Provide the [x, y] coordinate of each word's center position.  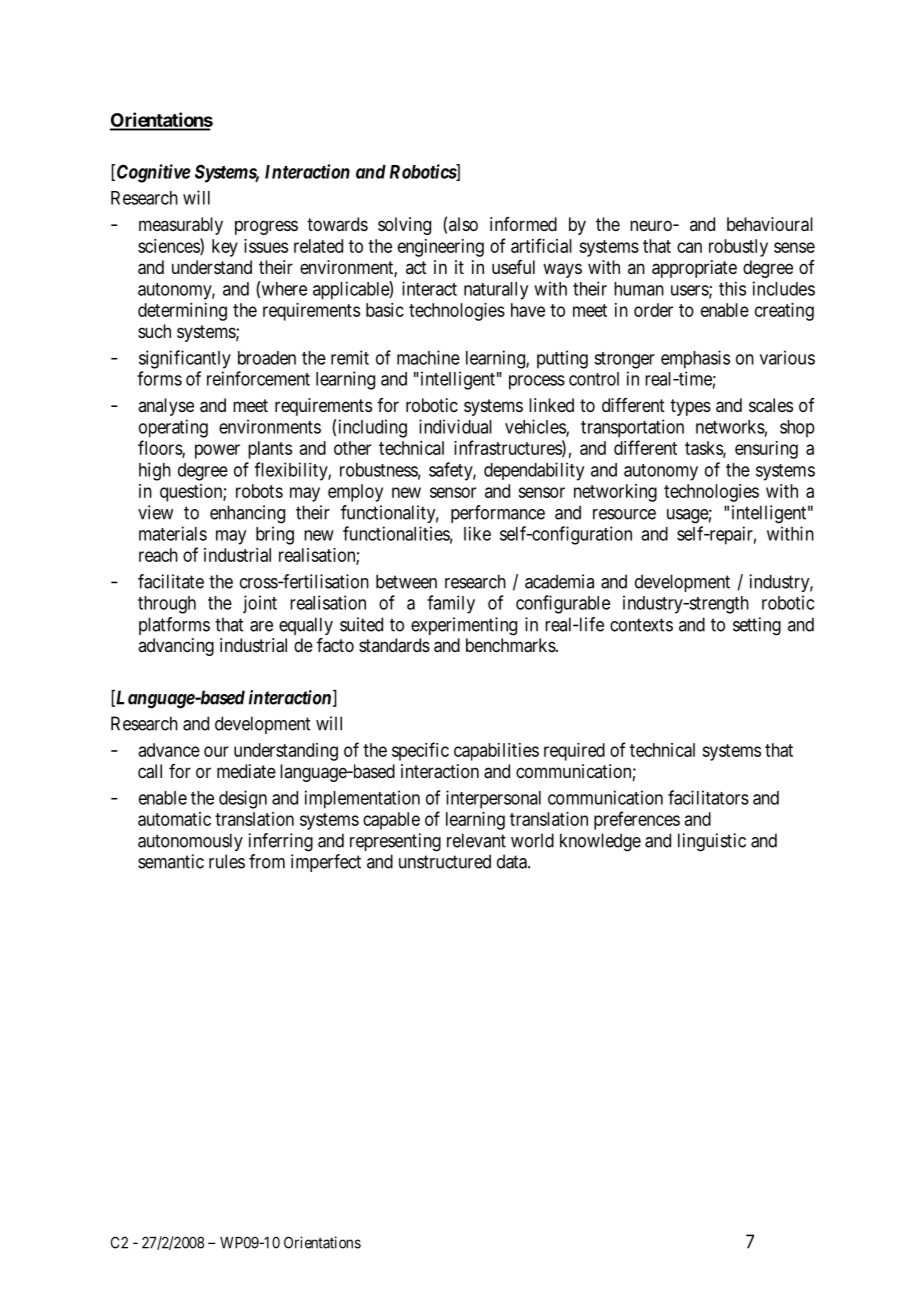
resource [624, 514]
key [225, 248]
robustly [738, 248]
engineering [441, 248]
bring [275, 535]
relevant [476, 840]
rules [227, 861]
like [477, 533]
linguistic [712, 842]
